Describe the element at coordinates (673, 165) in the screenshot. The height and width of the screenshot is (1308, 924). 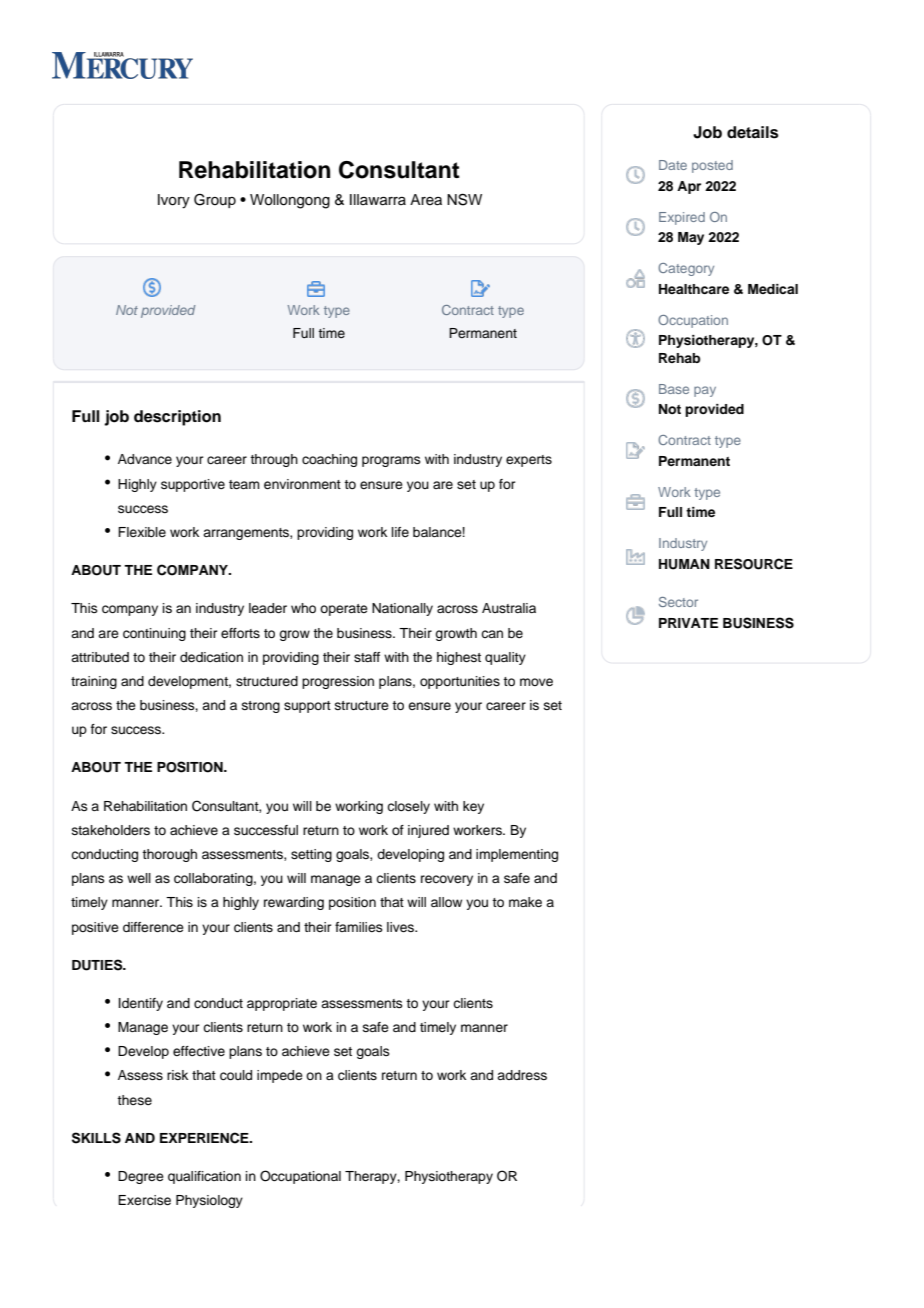
I see `Date` at that location.
